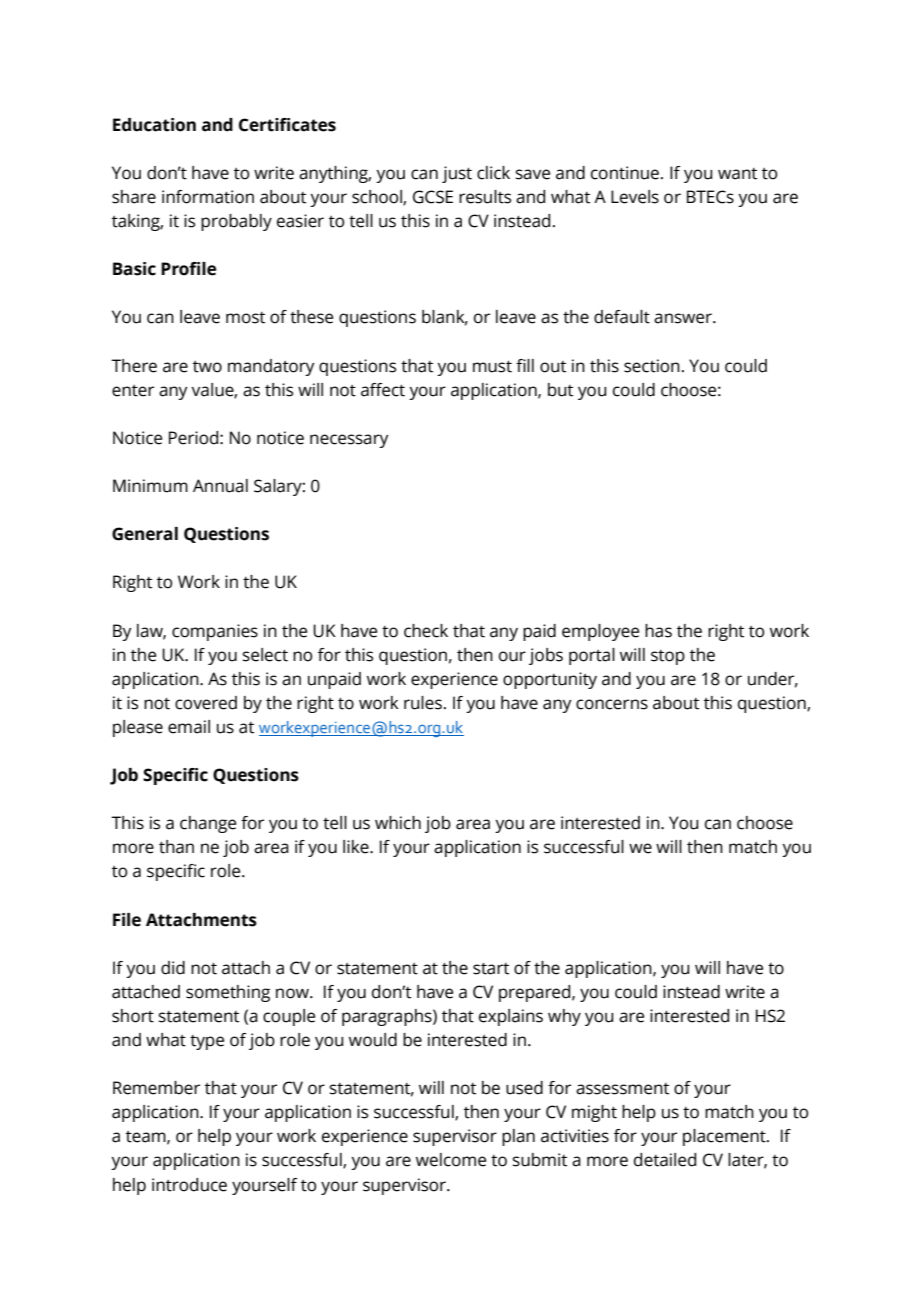 Image resolution: width=924 pixels, height=1308 pixels. I want to click on information, so click(208, 197).
